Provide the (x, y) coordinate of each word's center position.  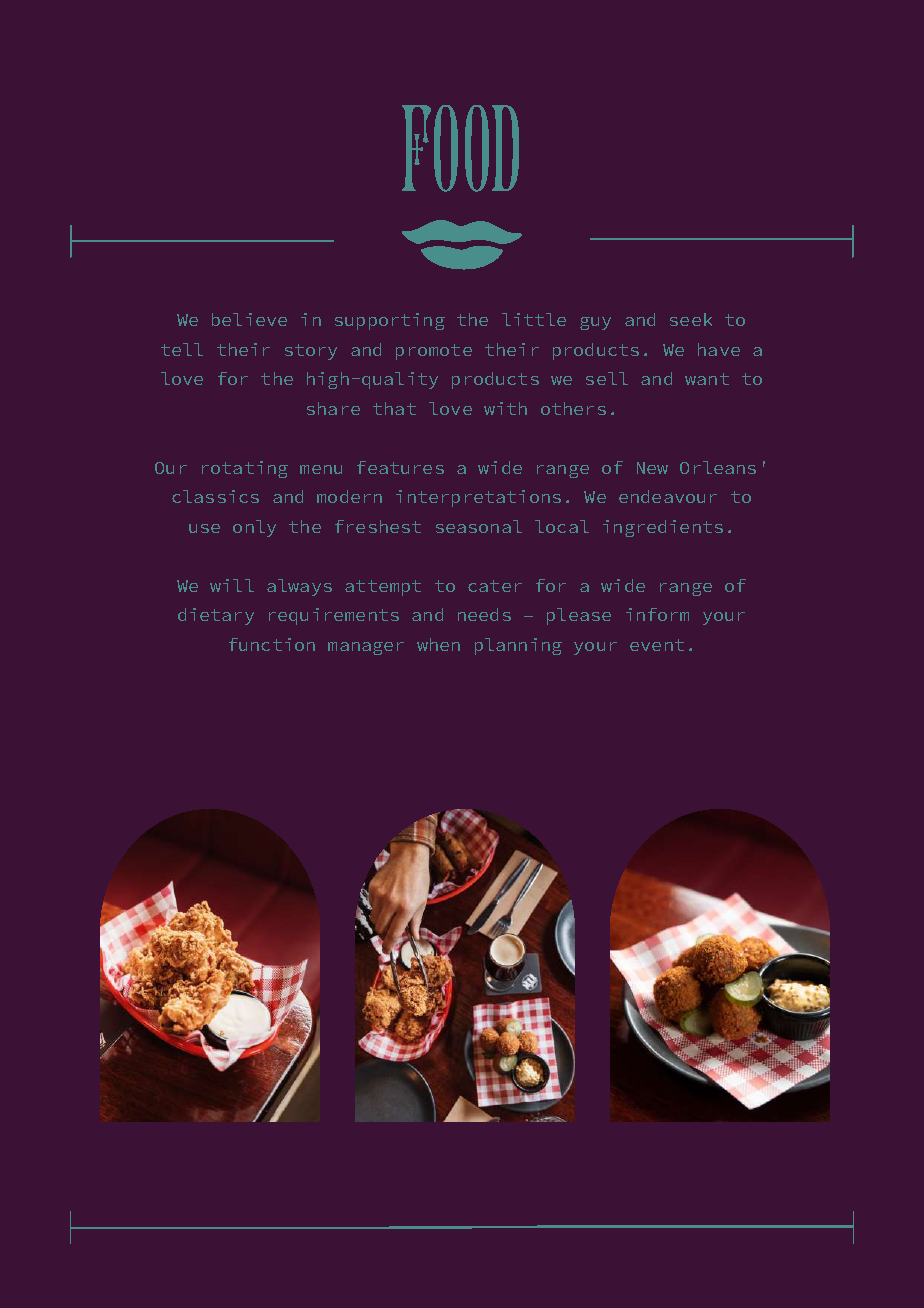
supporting (390, 321)
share (333, 408)
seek (691, 319)
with (505, 408)
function (272, 644)
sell (607, 378)
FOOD (460, 148)
